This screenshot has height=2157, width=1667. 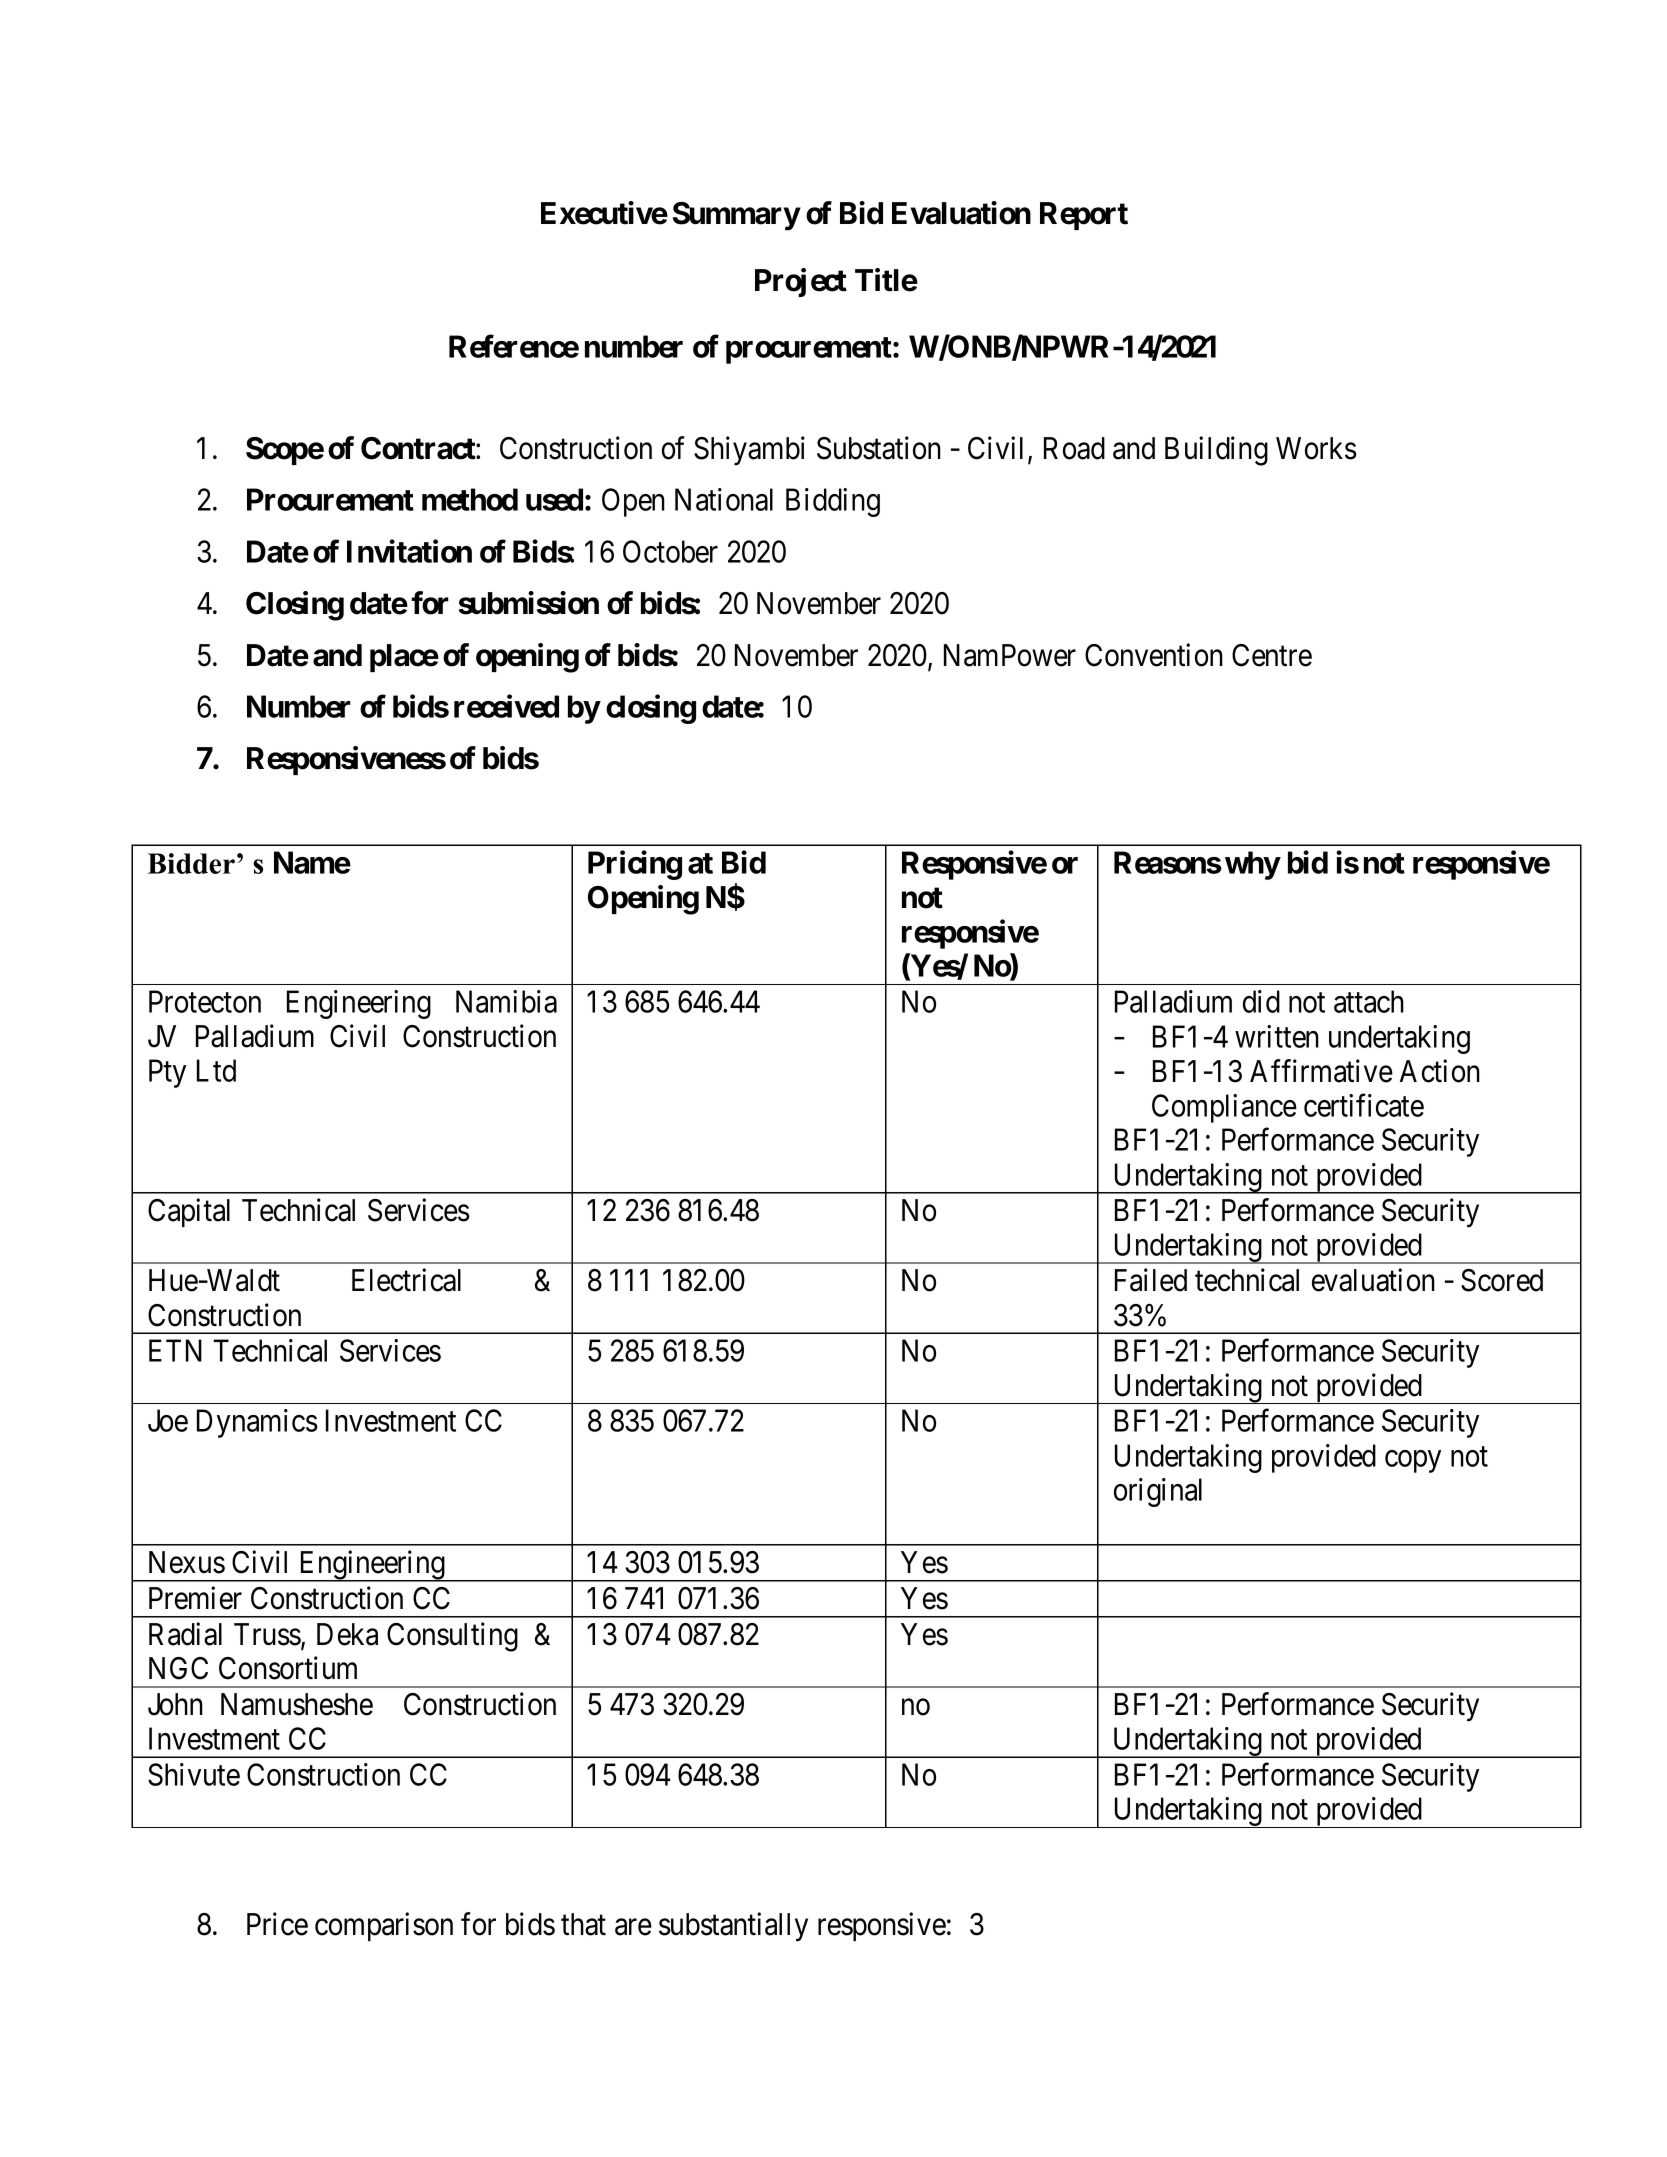 What do you see at coordinates (801, 282) in the screenshot?
I see `Project` at bounding box center [801, 282].
